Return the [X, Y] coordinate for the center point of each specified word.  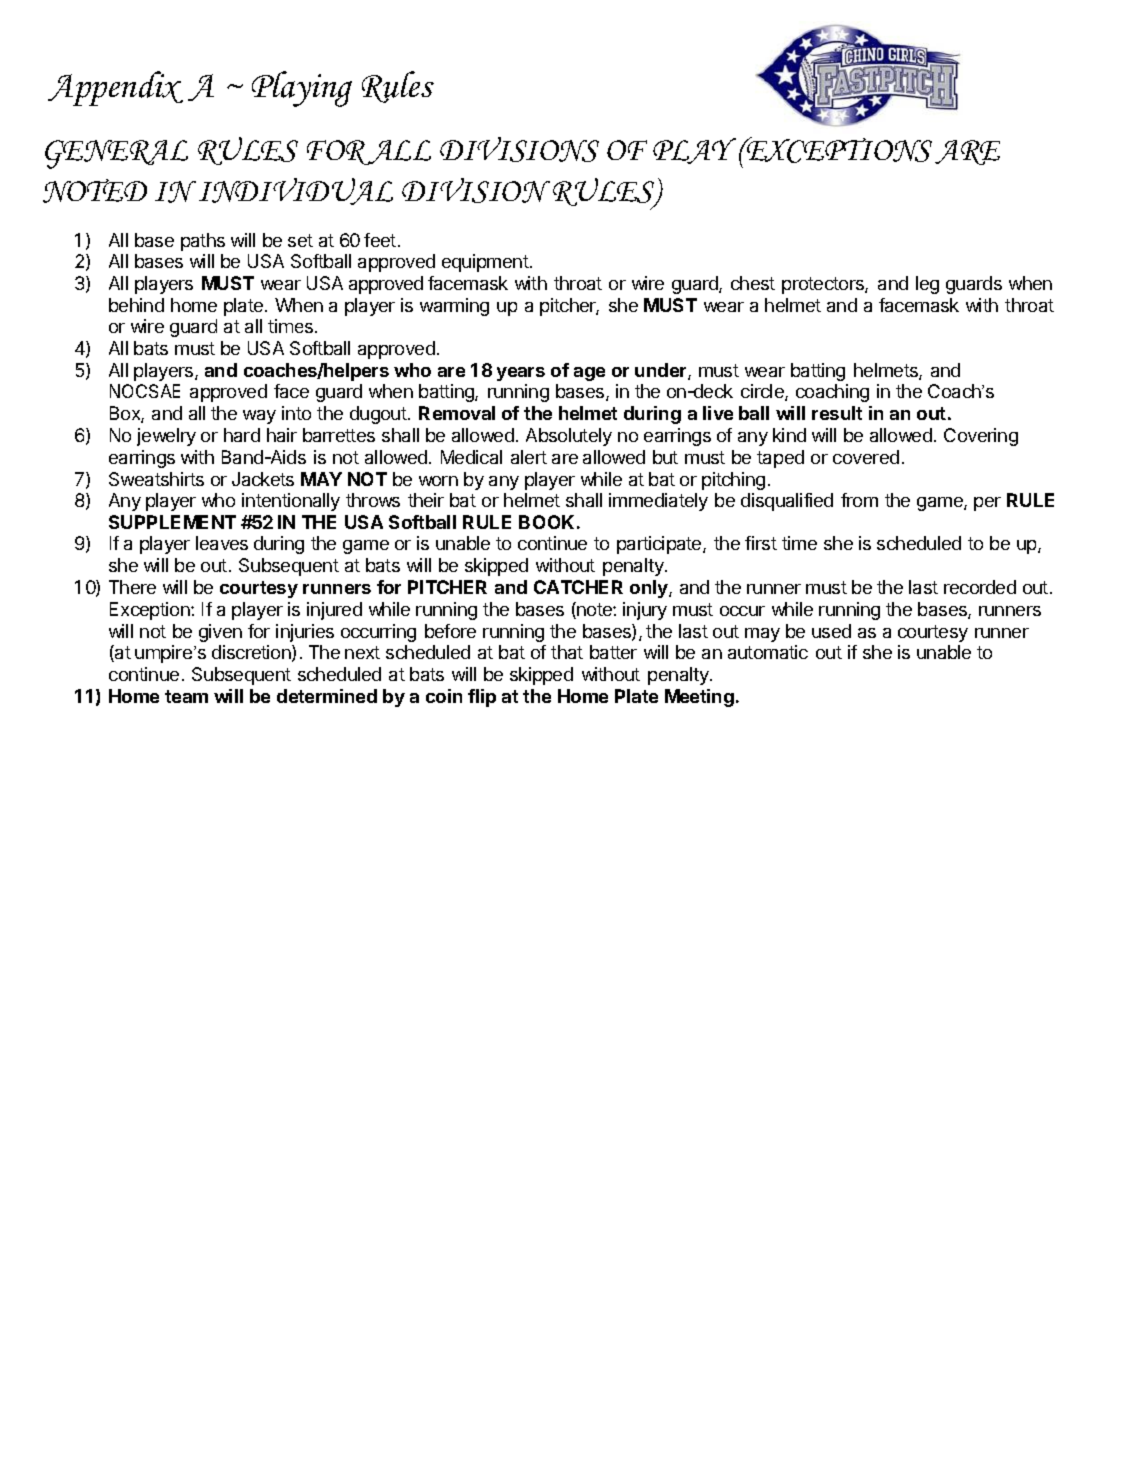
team [186, 696]
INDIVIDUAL [296, 191]
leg [927, 285]
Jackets [263, 479]
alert [529, 457]
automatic [768, 652]
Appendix [115, 88]
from [859, 500]
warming [454, 307]
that [567, 652]
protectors [824, 285]
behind [136, 305]
